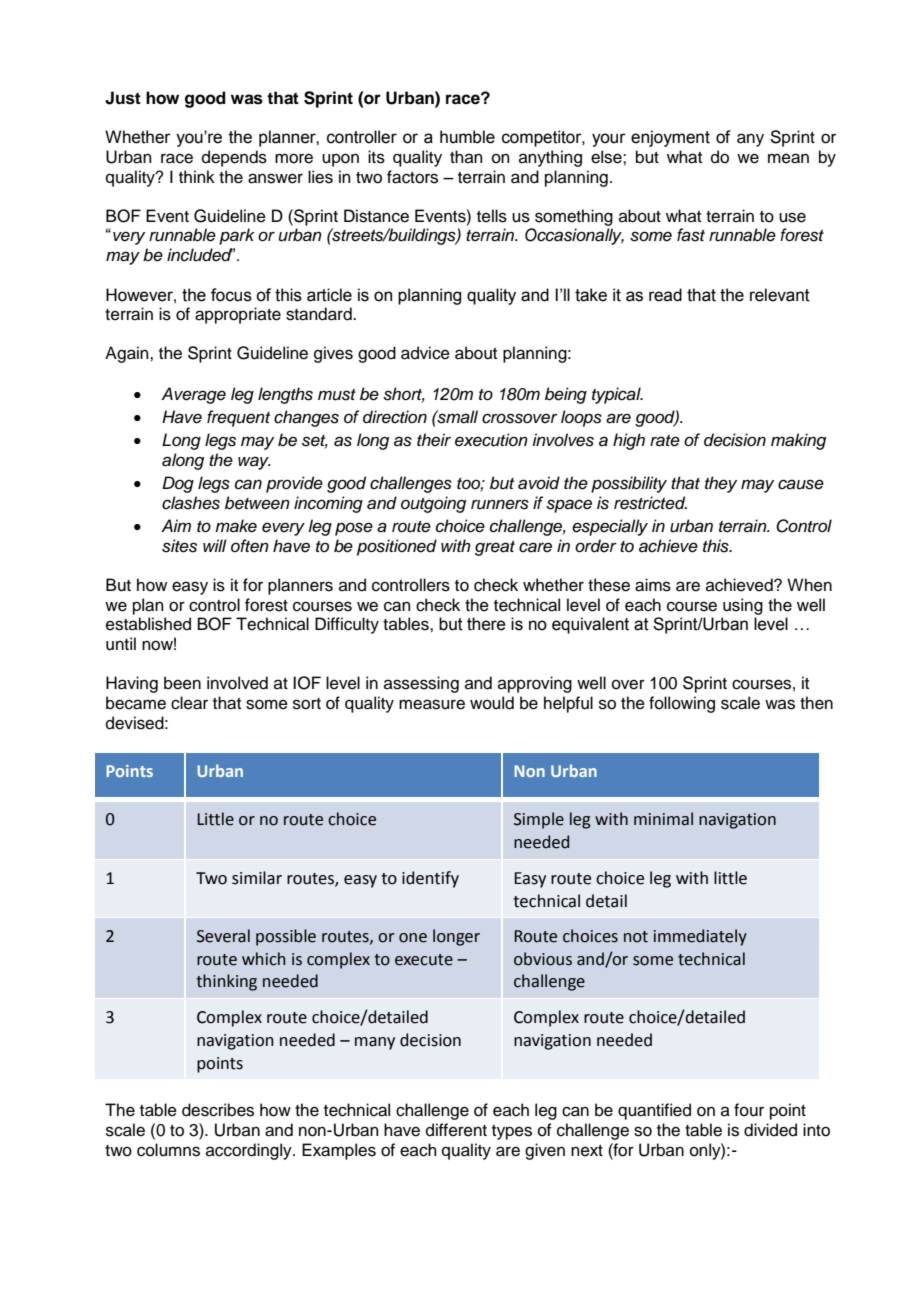 The width and height of the screenshot is (924, 1308). Describe the element at coordinates (670, 138) in the screenshot. I see `enjoyment` at that location.
